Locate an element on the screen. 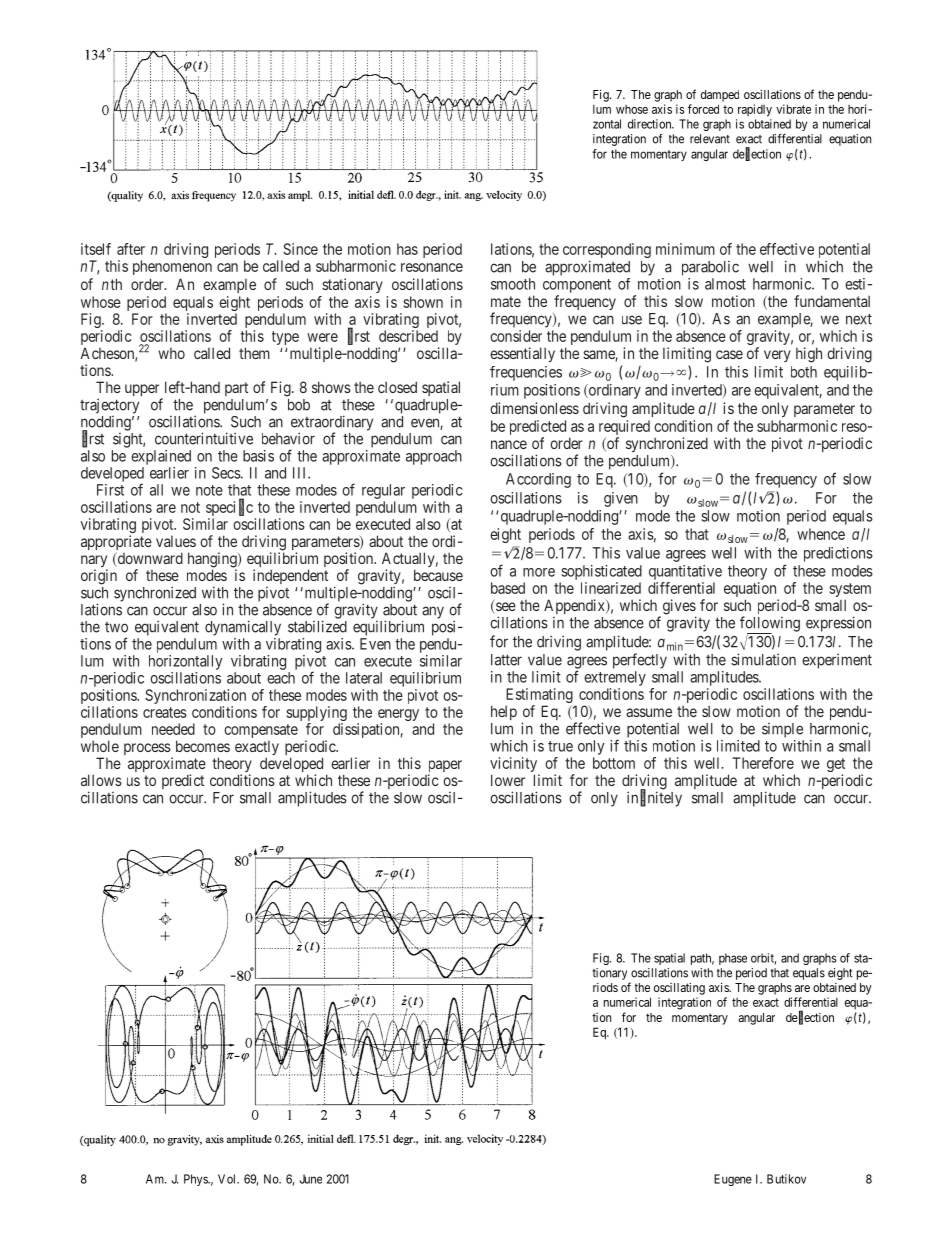  rapidly is located at coordinates (755, 110).
